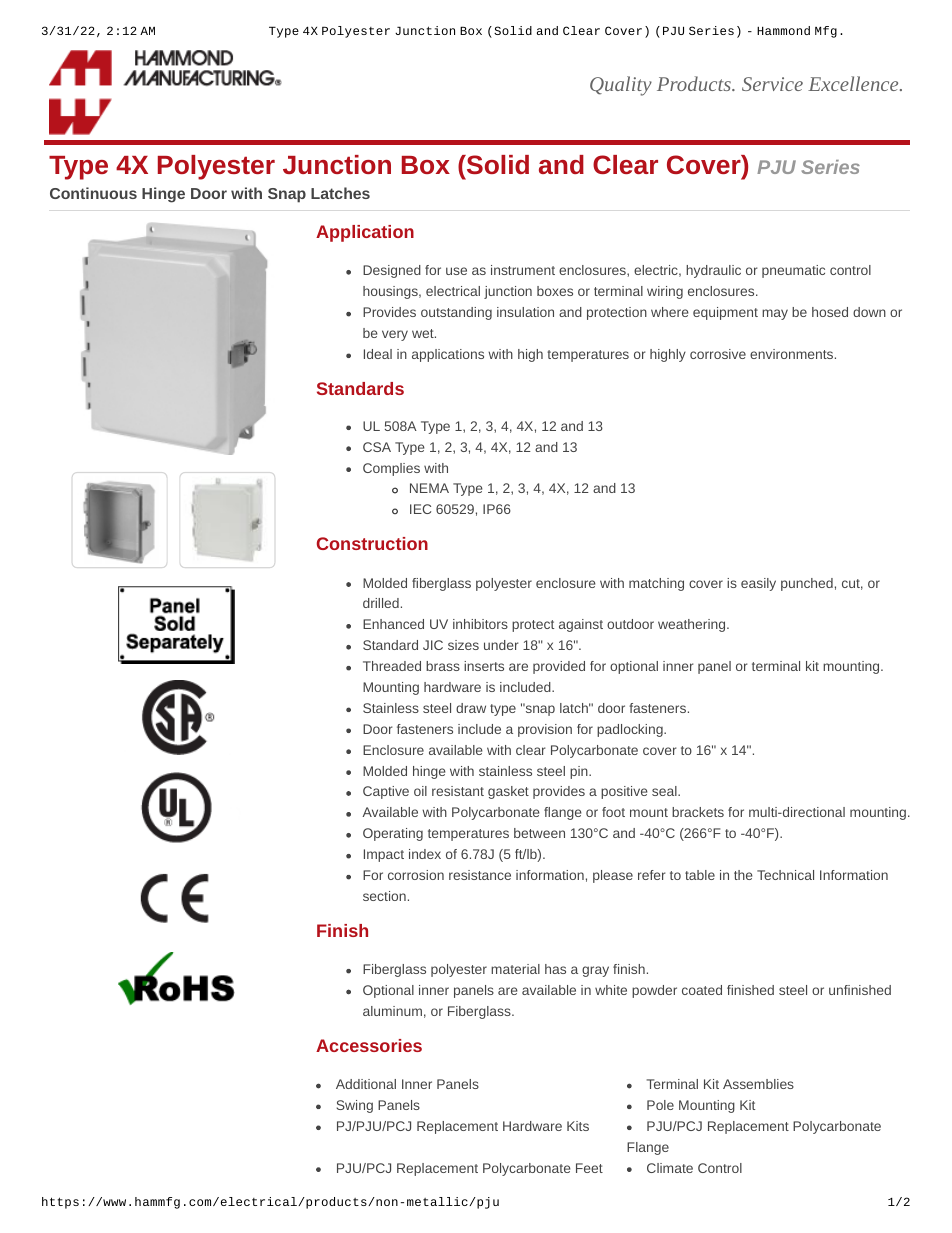  What do you see at coordinates (758, 584) in the screenshot?
I see `easily` at bounding box center [758, 584].
